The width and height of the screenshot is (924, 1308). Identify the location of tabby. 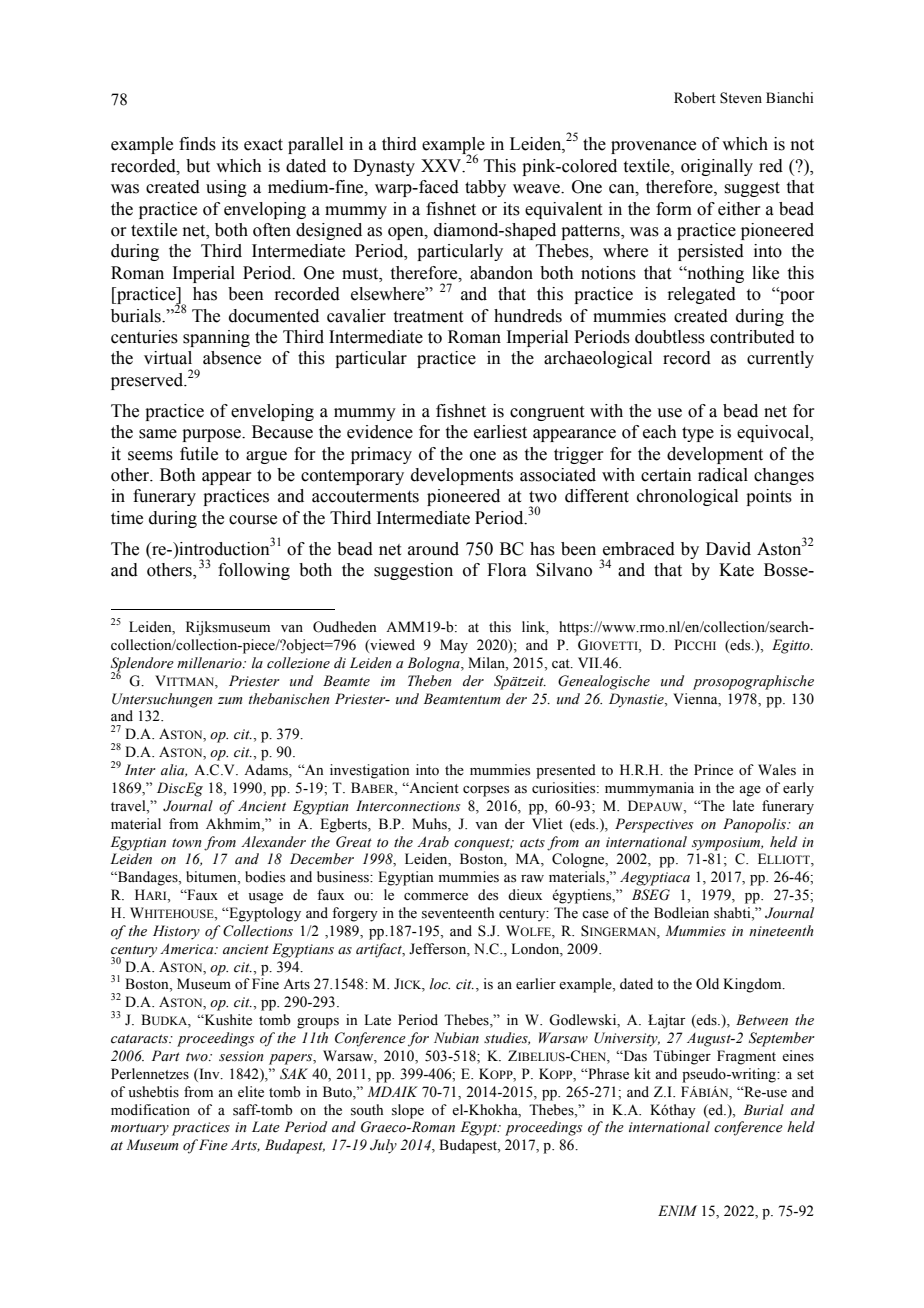
(485, 188).
